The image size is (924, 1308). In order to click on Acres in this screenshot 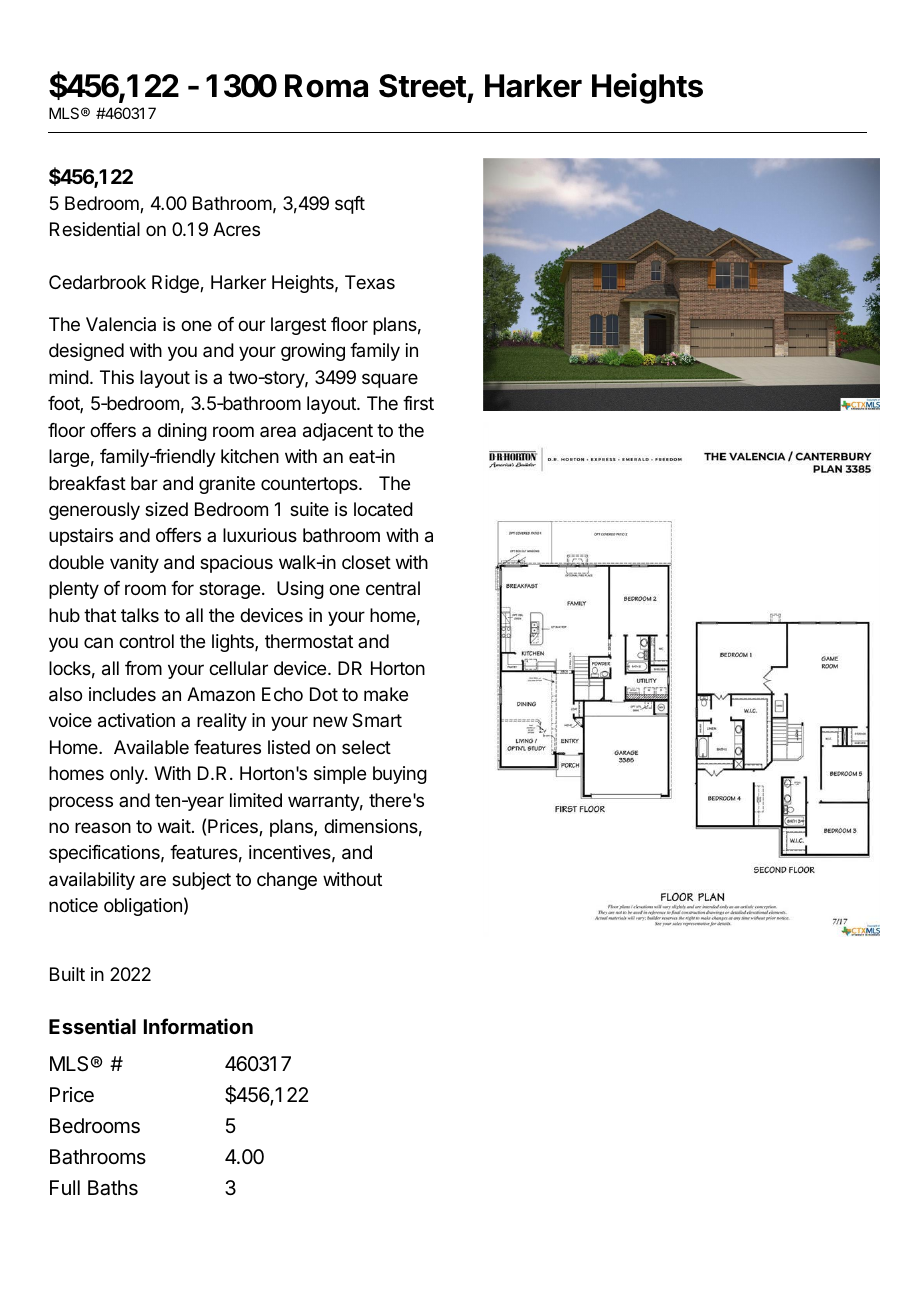, I will do `click(236, 229)`.
